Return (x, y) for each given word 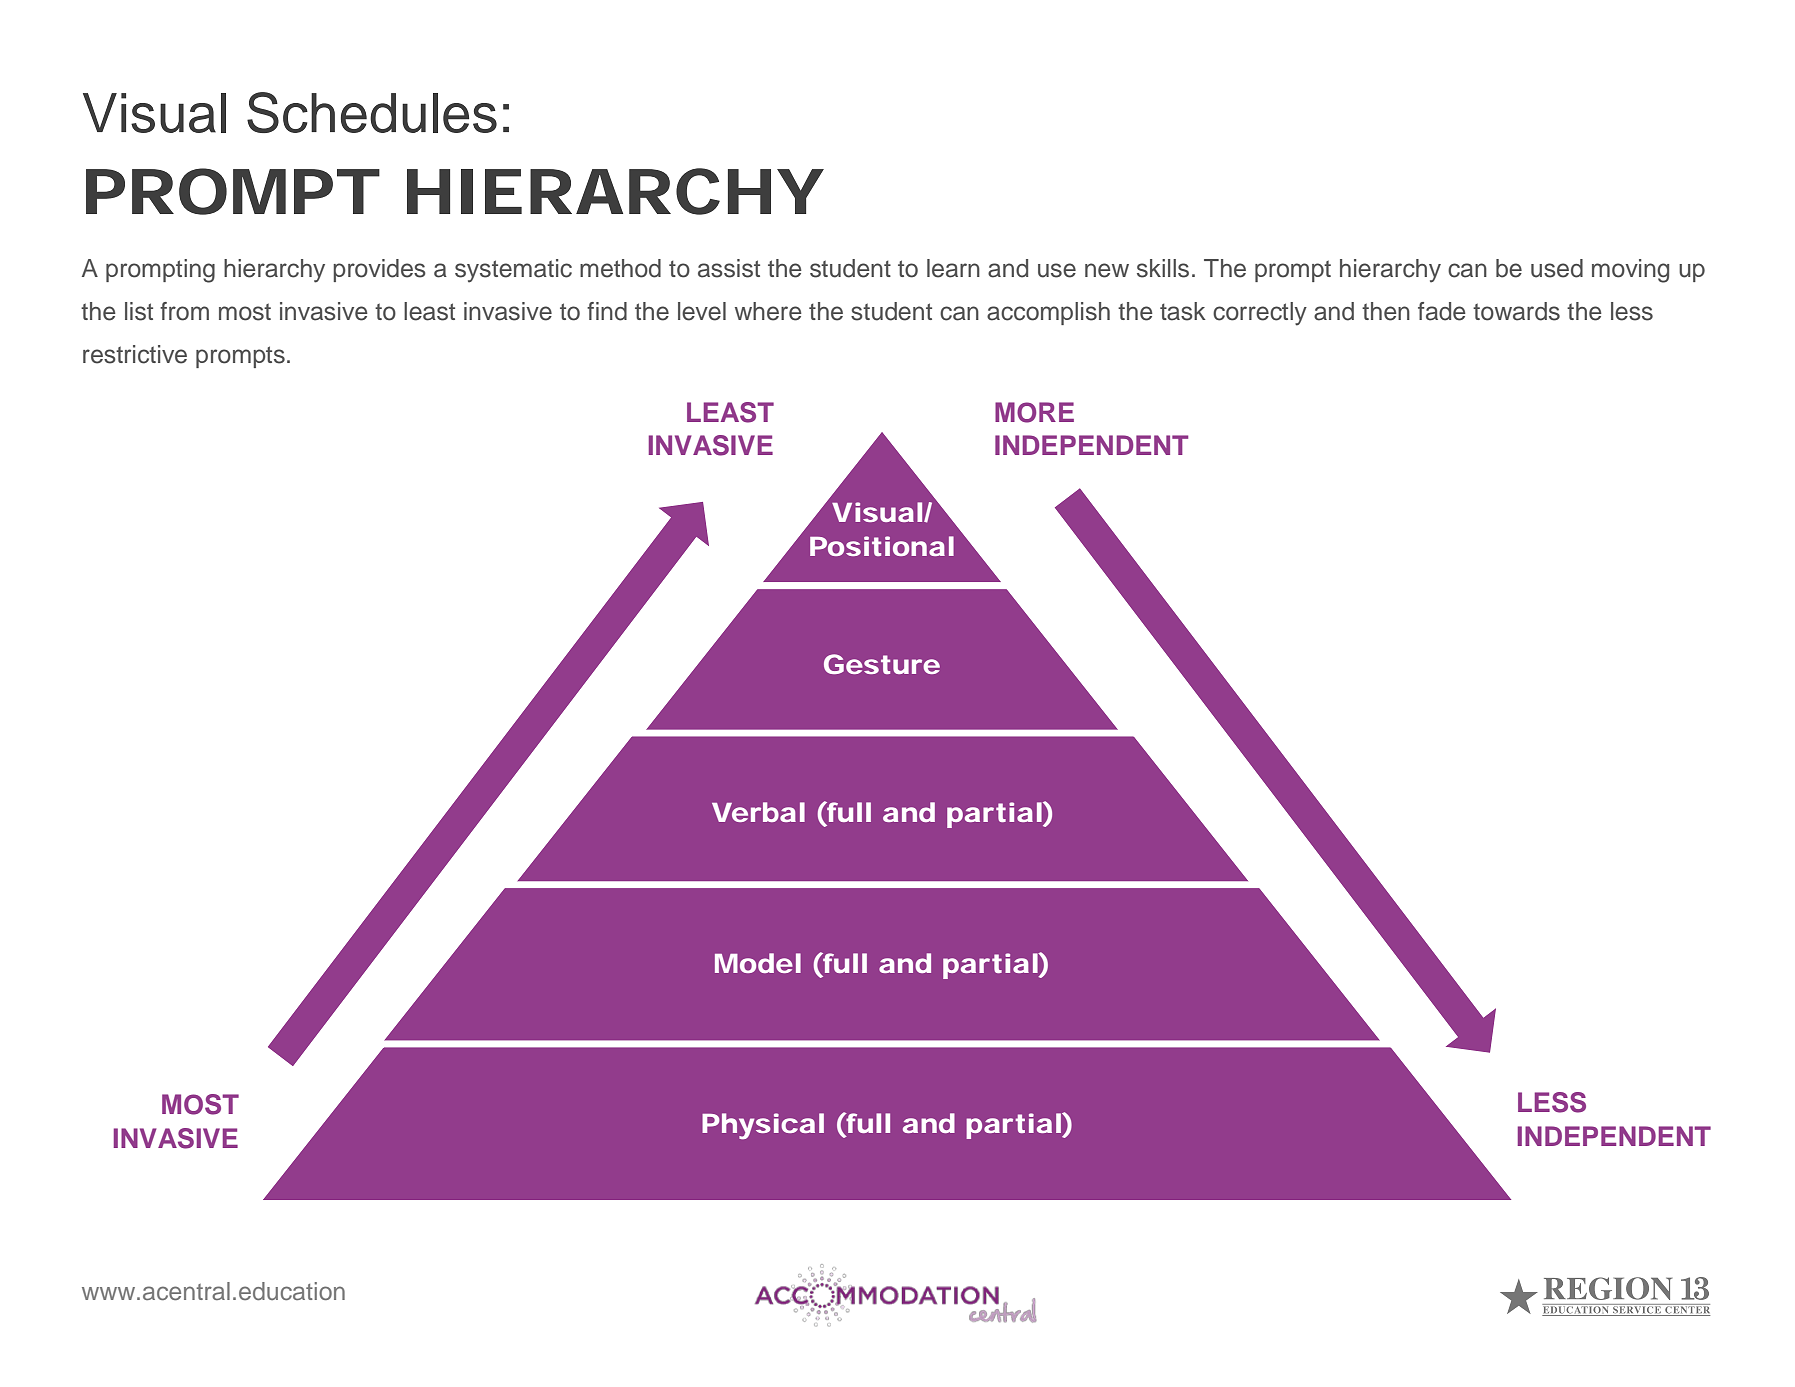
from (184, 311)
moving (1630, 271)
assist (729, 268)
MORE (1034, 412)
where (768, 311)
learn (953, 268)
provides (379, 270)
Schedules (372, 112)
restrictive (135, 354)
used (1557, 268)
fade (1442, 311)
